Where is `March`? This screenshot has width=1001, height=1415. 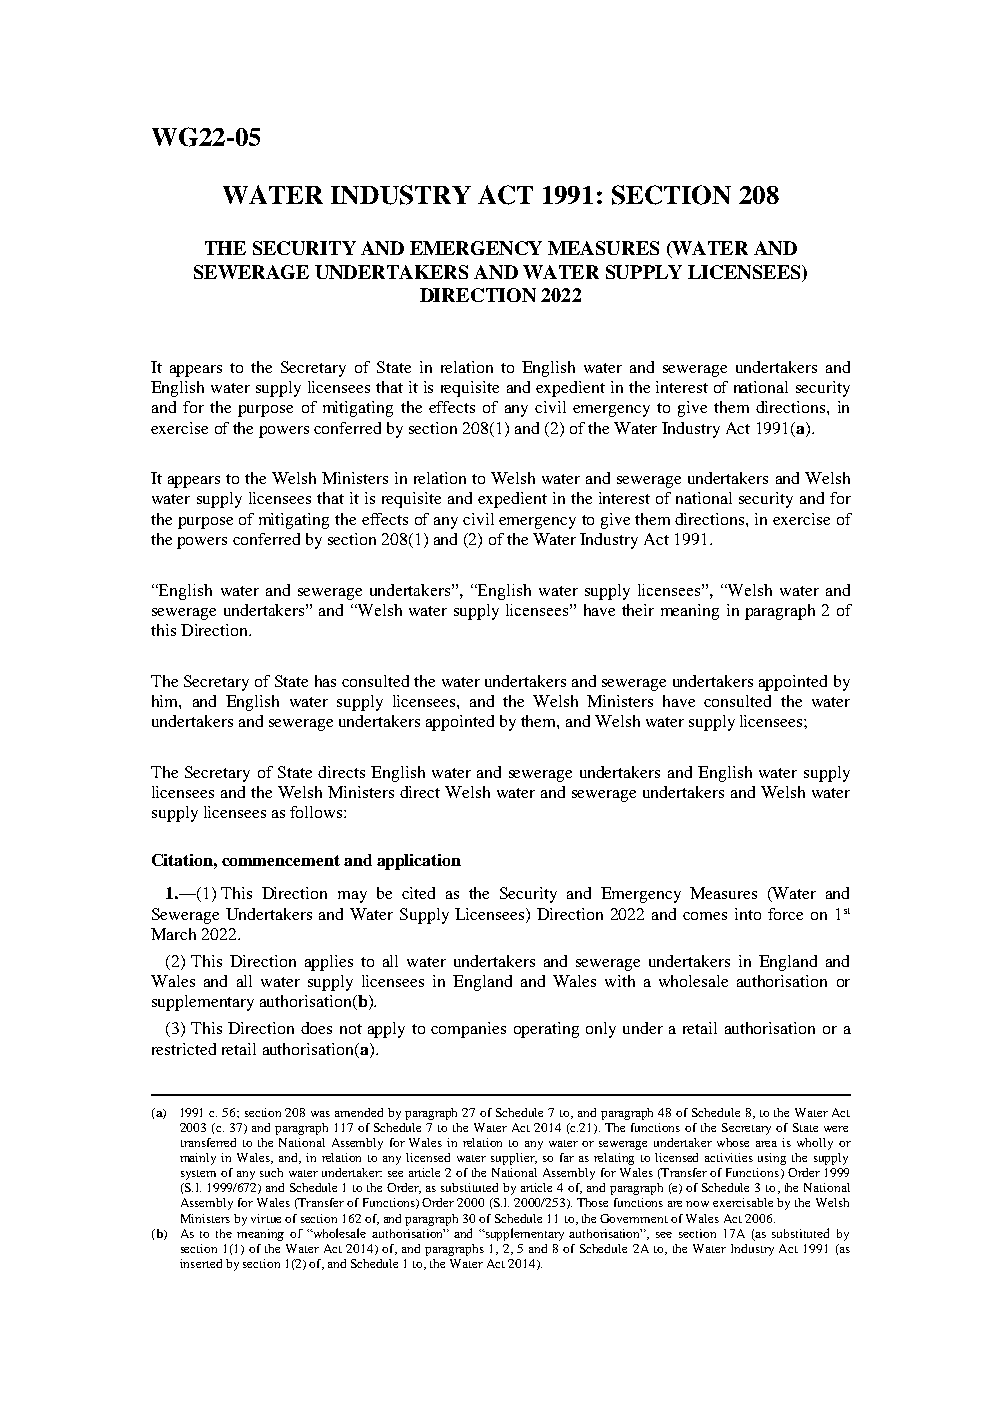 March is located at coordinates (173, 934).
